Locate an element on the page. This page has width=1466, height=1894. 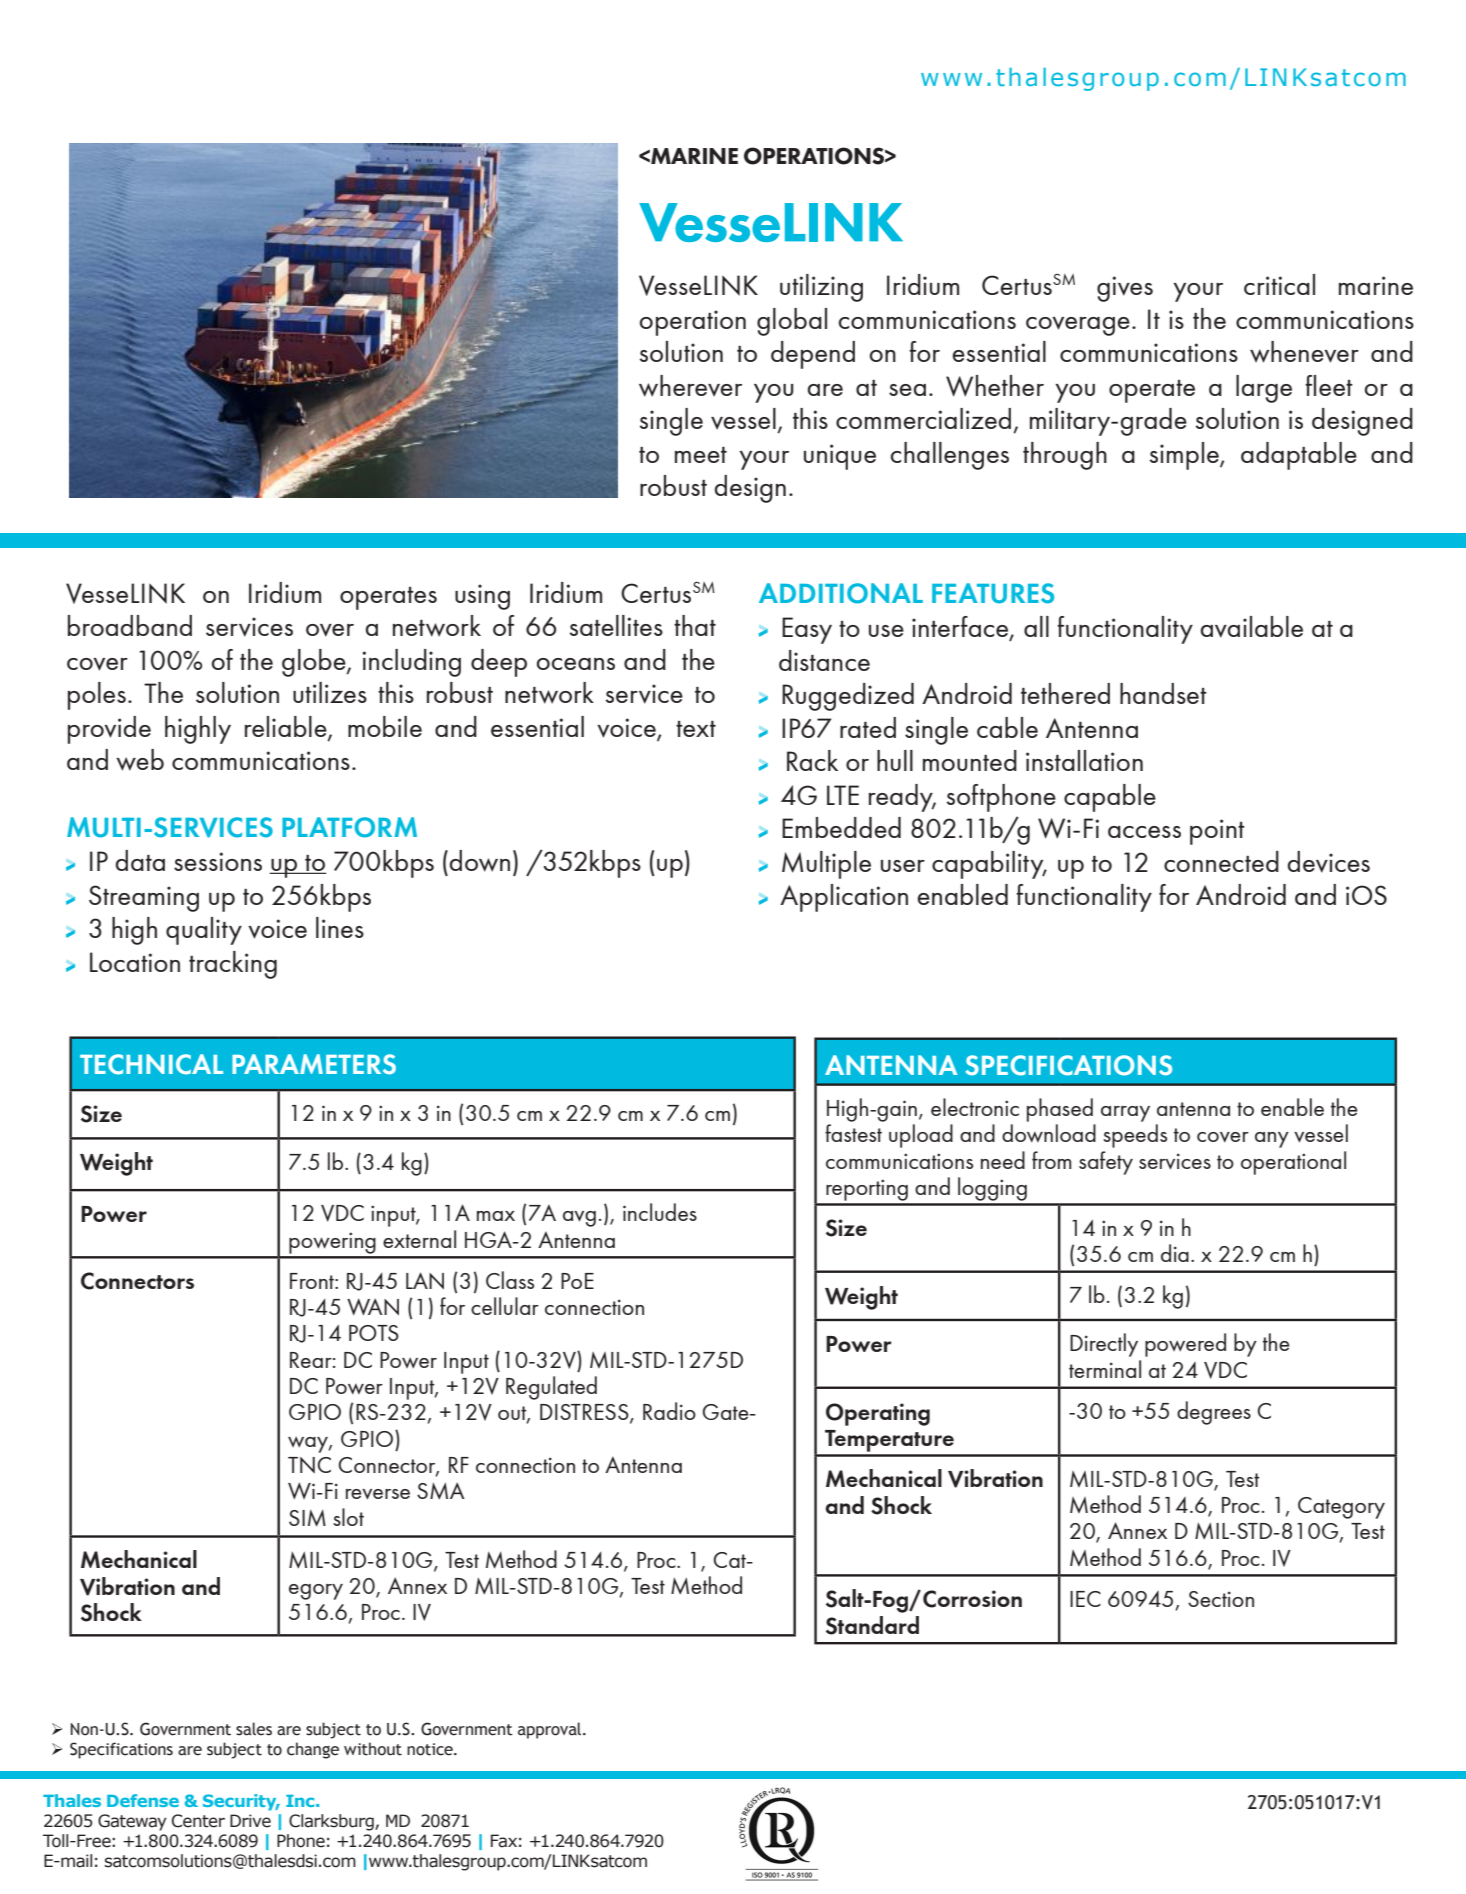
global is located at coordinates (792, 322).
